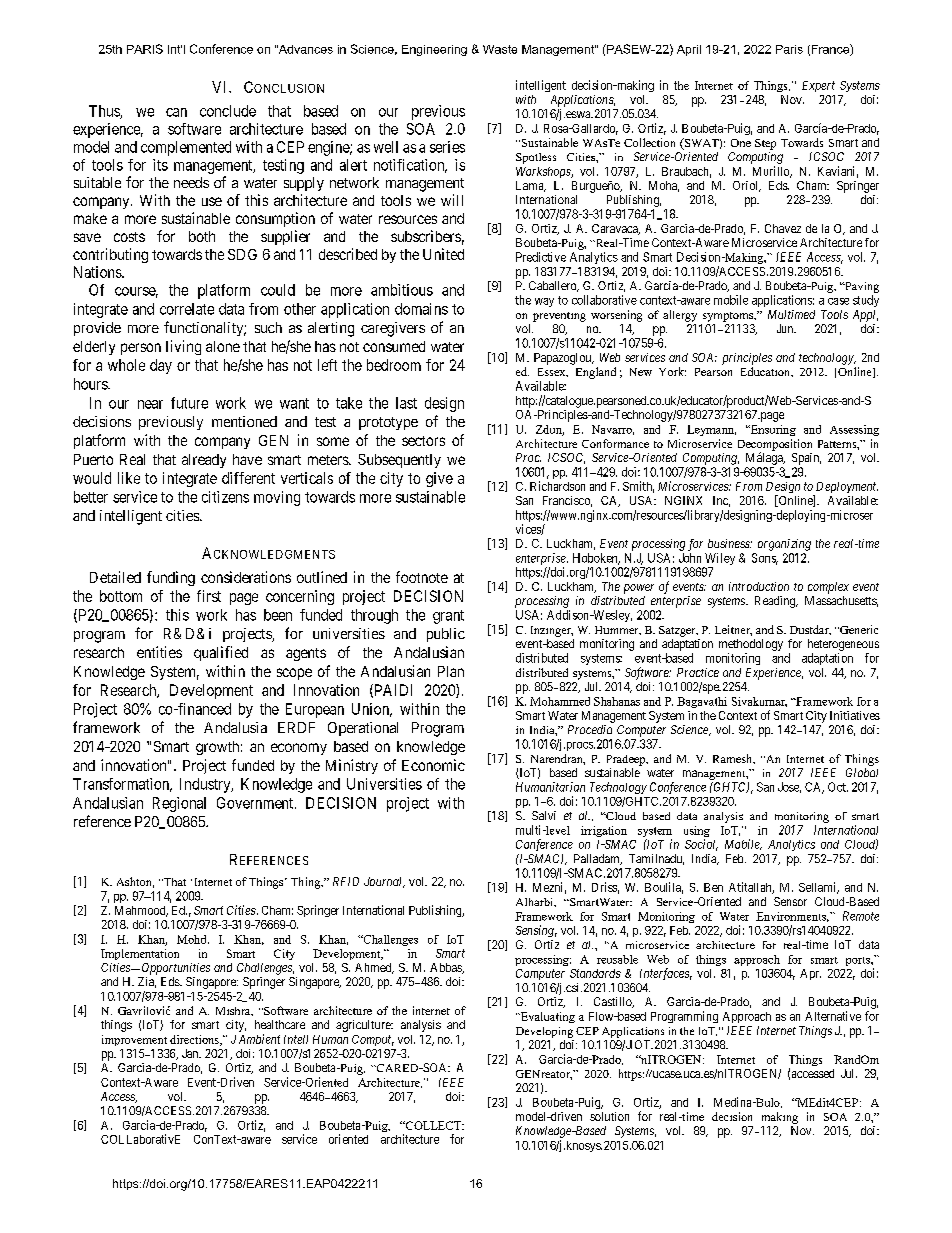 This screenshot has width=952, height=1233. I want to click on living, so click(183, 347).
